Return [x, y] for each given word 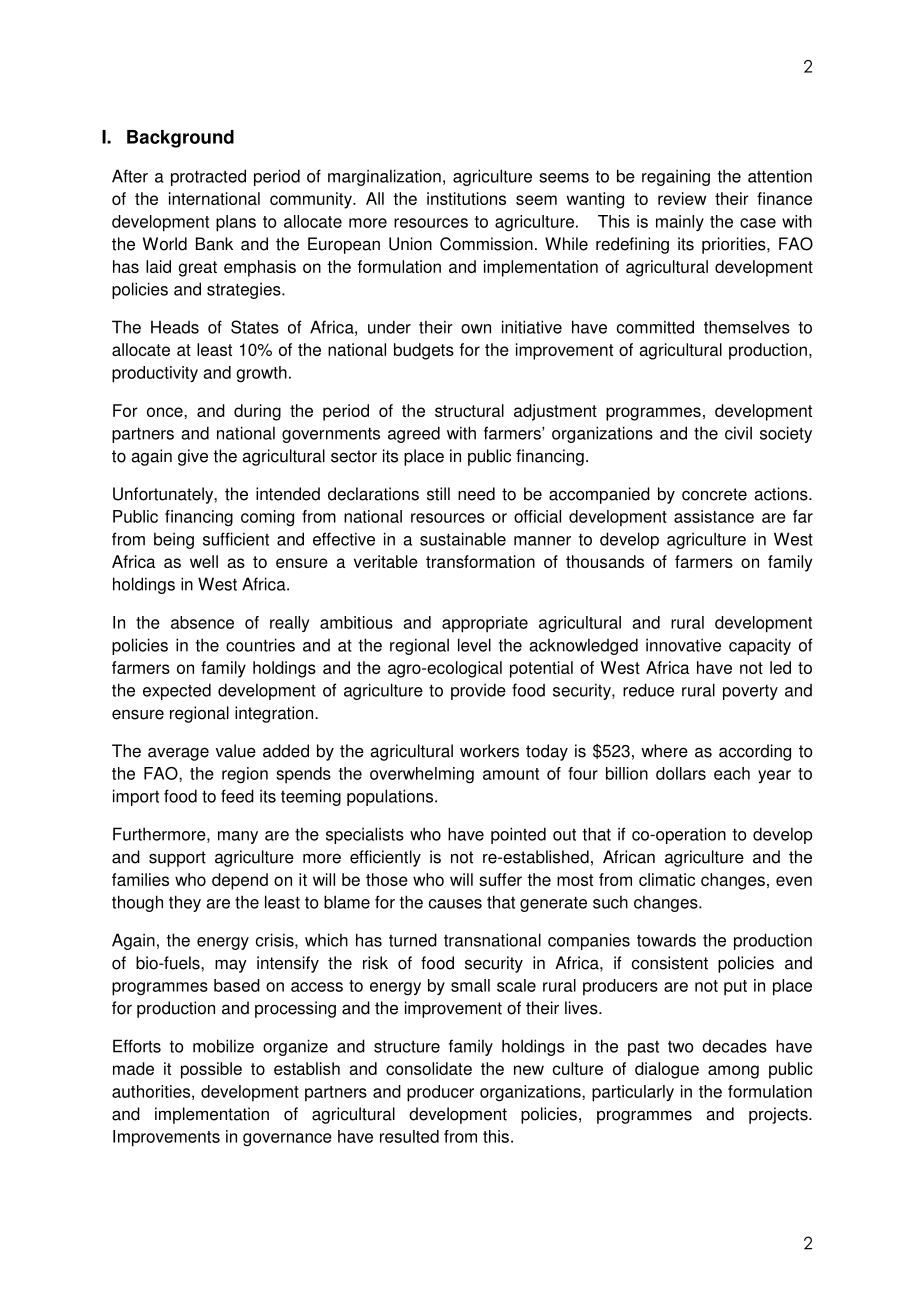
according [755, 752]
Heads [175, 327]
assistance [714, 516]
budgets [424, 351]
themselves [747, 327]
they [185, 903]
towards [666, 940]
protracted [208, 177]
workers [489, 751]
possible [211, 1070]
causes [455, 904]
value [236, 751]
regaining [676, 177]
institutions [466, 198]
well [204, 561]
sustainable [463, 539]
